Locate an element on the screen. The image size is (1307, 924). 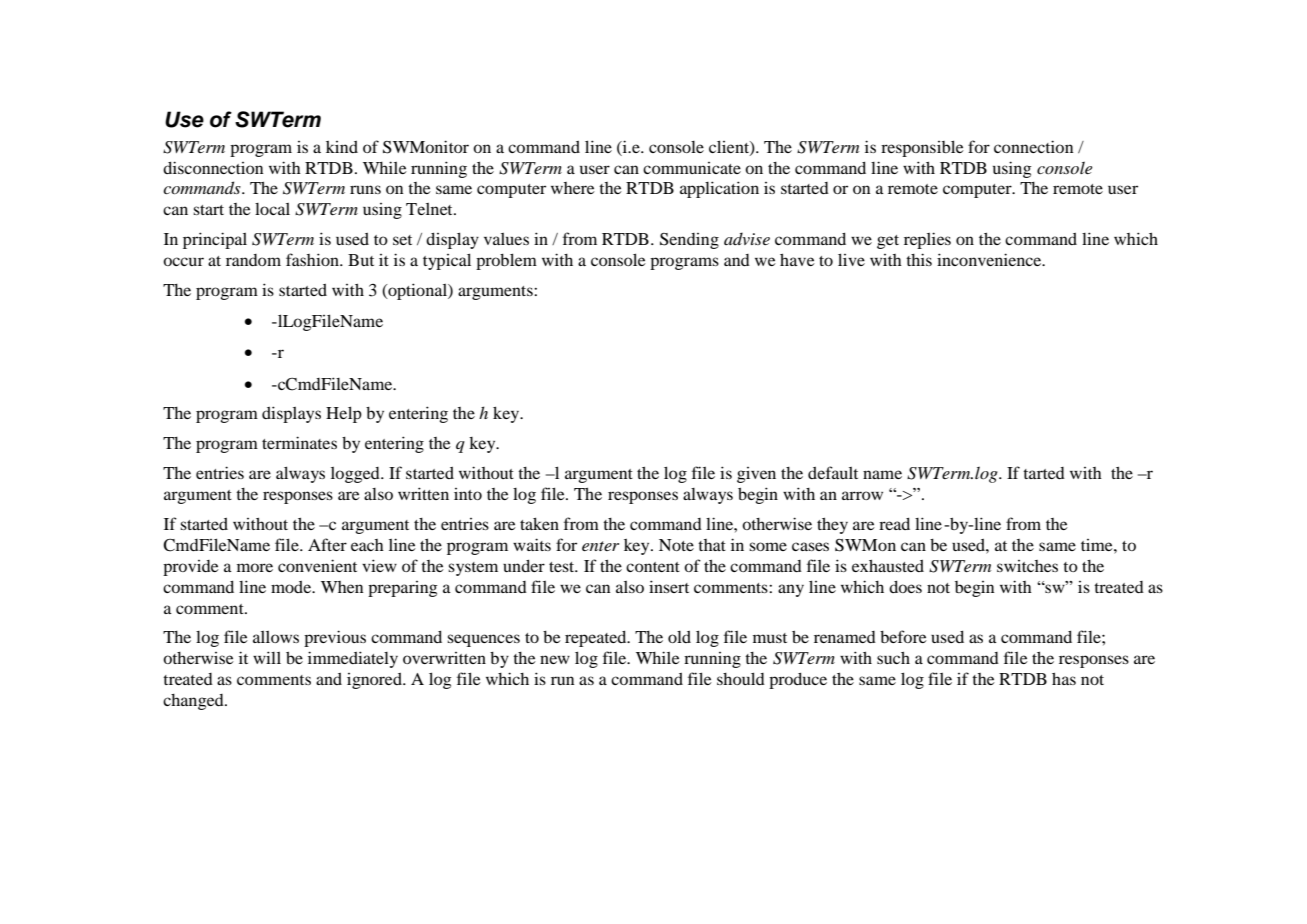
problem is located at coordinates (506, 261).
